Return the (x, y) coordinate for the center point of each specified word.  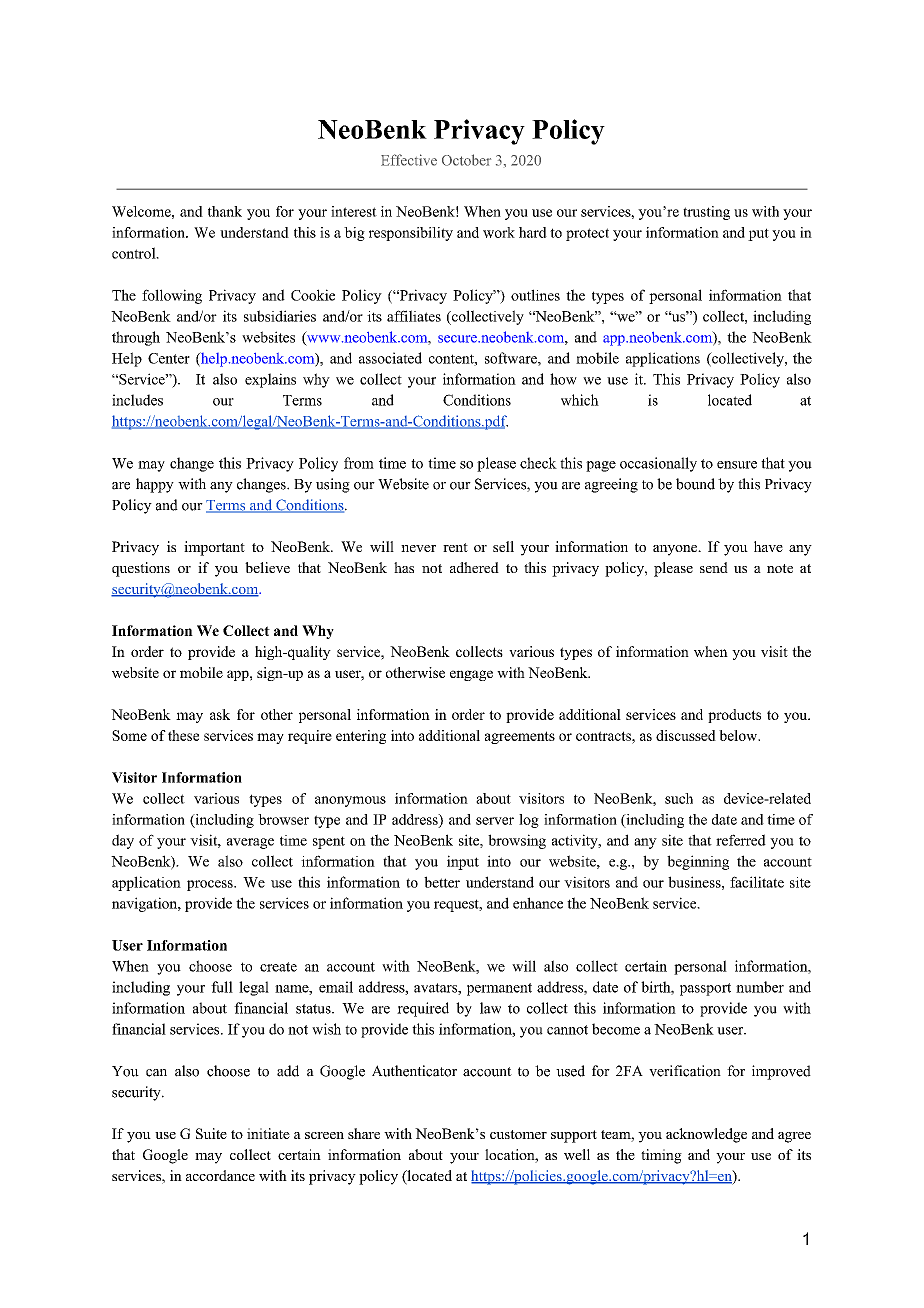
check (538, 463)
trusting (706, 213)
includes (137, 400)
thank (225, 211)
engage (471, 675)
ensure (737, 465)
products (734, 716)
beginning (698, 862)
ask (220, 714)
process (211, 885)
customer (518, 1134)
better (442, 882)
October (466, 160)
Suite (211, 1133)
